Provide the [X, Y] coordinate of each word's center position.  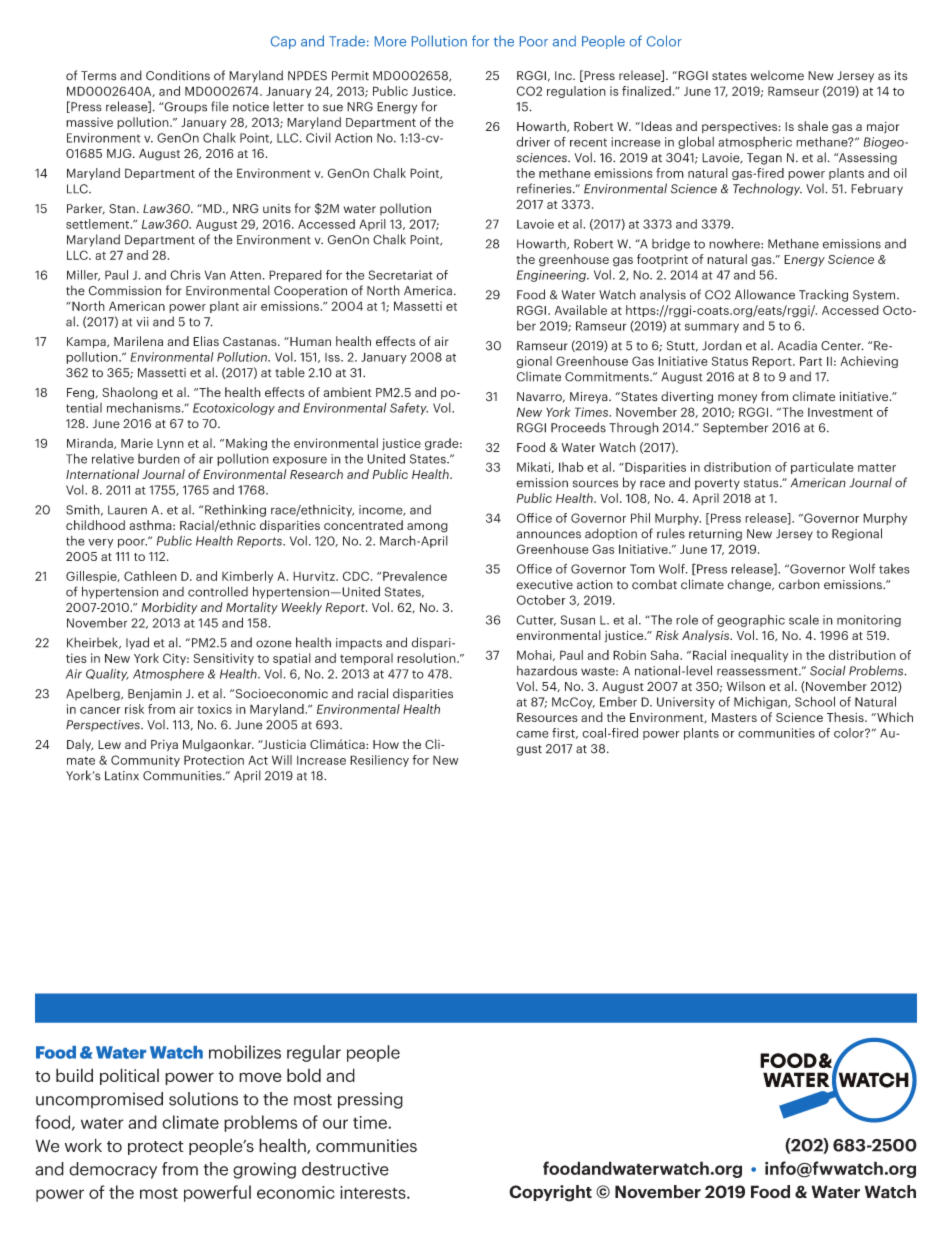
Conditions [178, 75]
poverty [717, 484]
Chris [185, 275]
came [532, 734]
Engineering [552, 276]
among [427, 528]
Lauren [127, 510]
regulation [576, 92]
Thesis [846, 717]
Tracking [823, 295]
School [815, 701]
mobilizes [245, 1052]
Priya [164, 746]
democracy [113, 1170]
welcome [777, 75]
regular [314, 1053]
